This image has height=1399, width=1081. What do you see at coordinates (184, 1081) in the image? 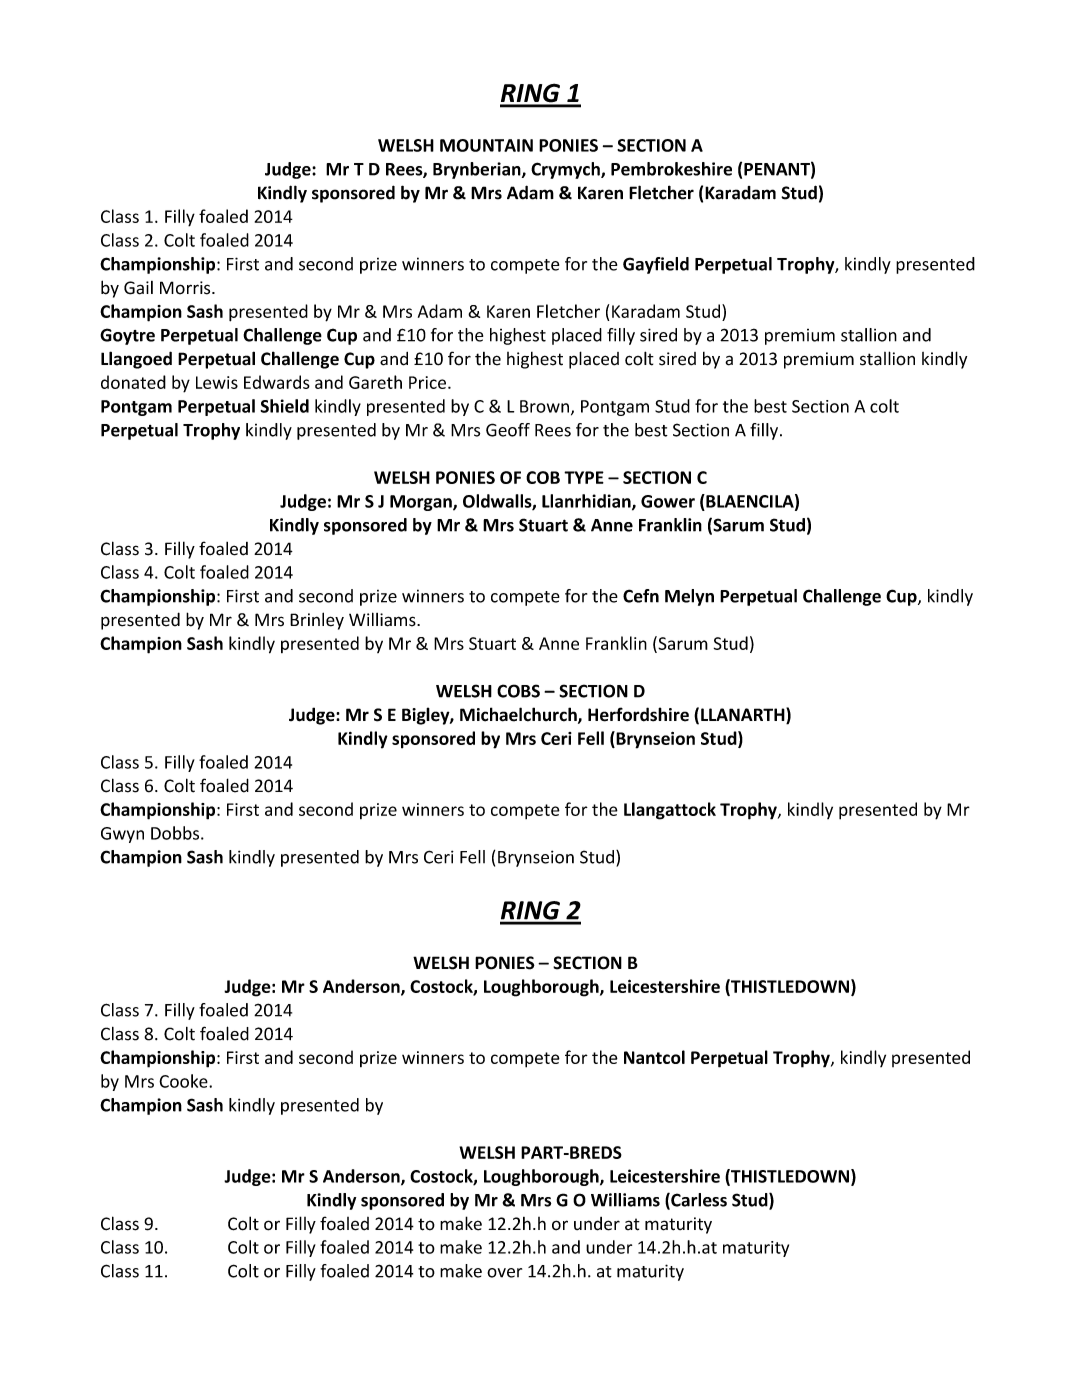
I see `Cooke` at bounding box center [184, 1081].
